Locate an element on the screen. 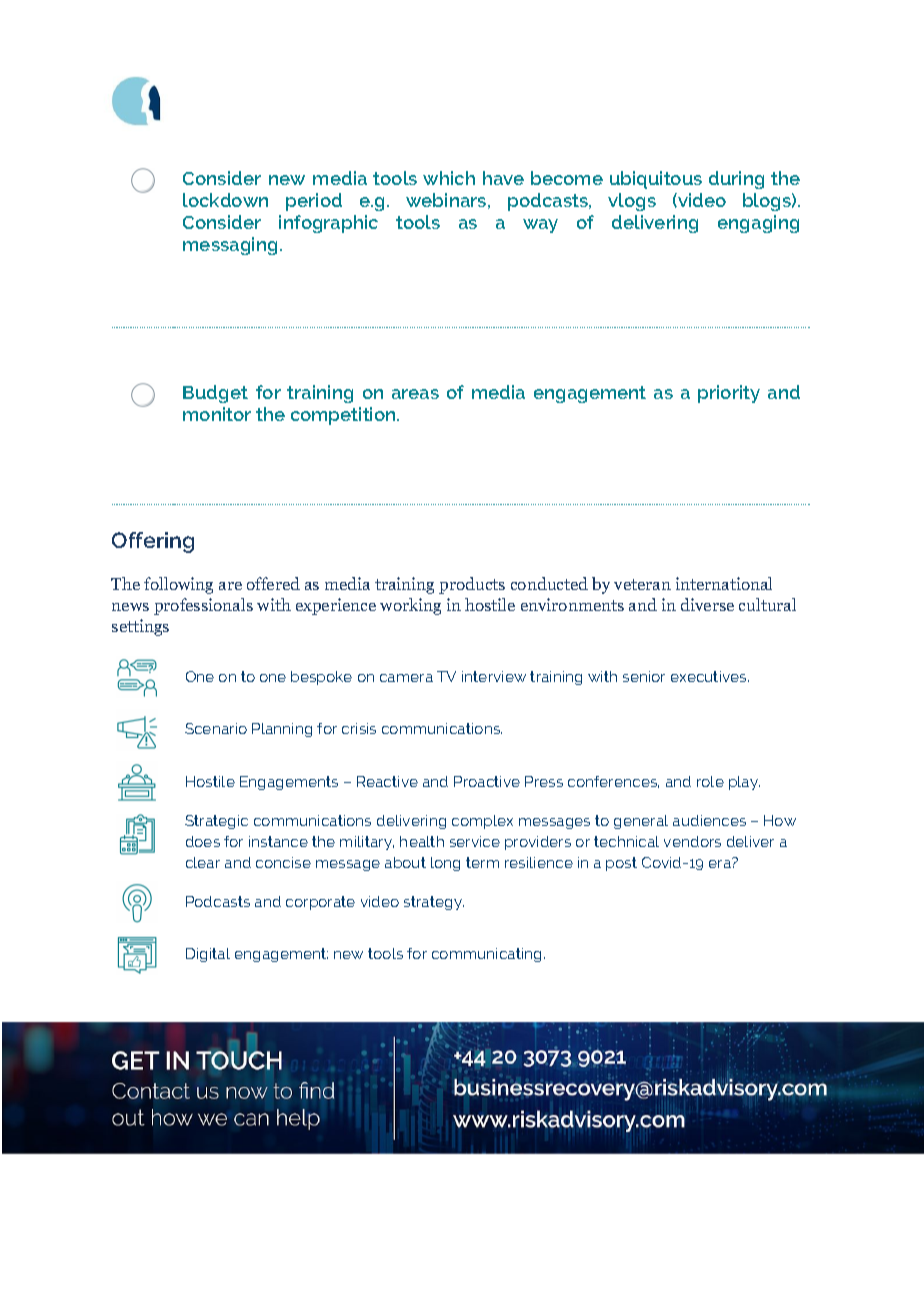  which is located at coordinates (449, 178).
